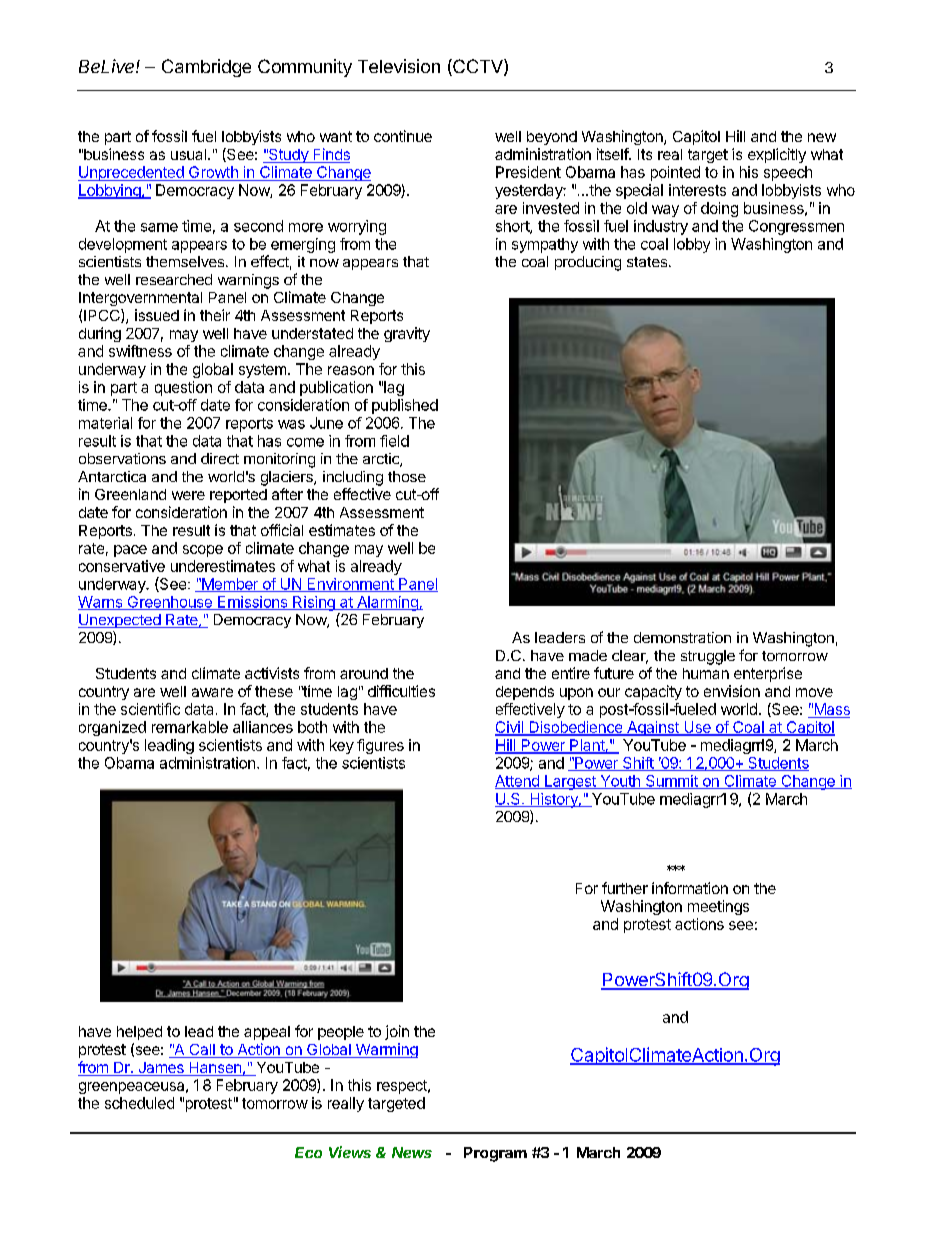 The width and height of the document is (952, 1233). I want to click on states, so click(647, 262).
